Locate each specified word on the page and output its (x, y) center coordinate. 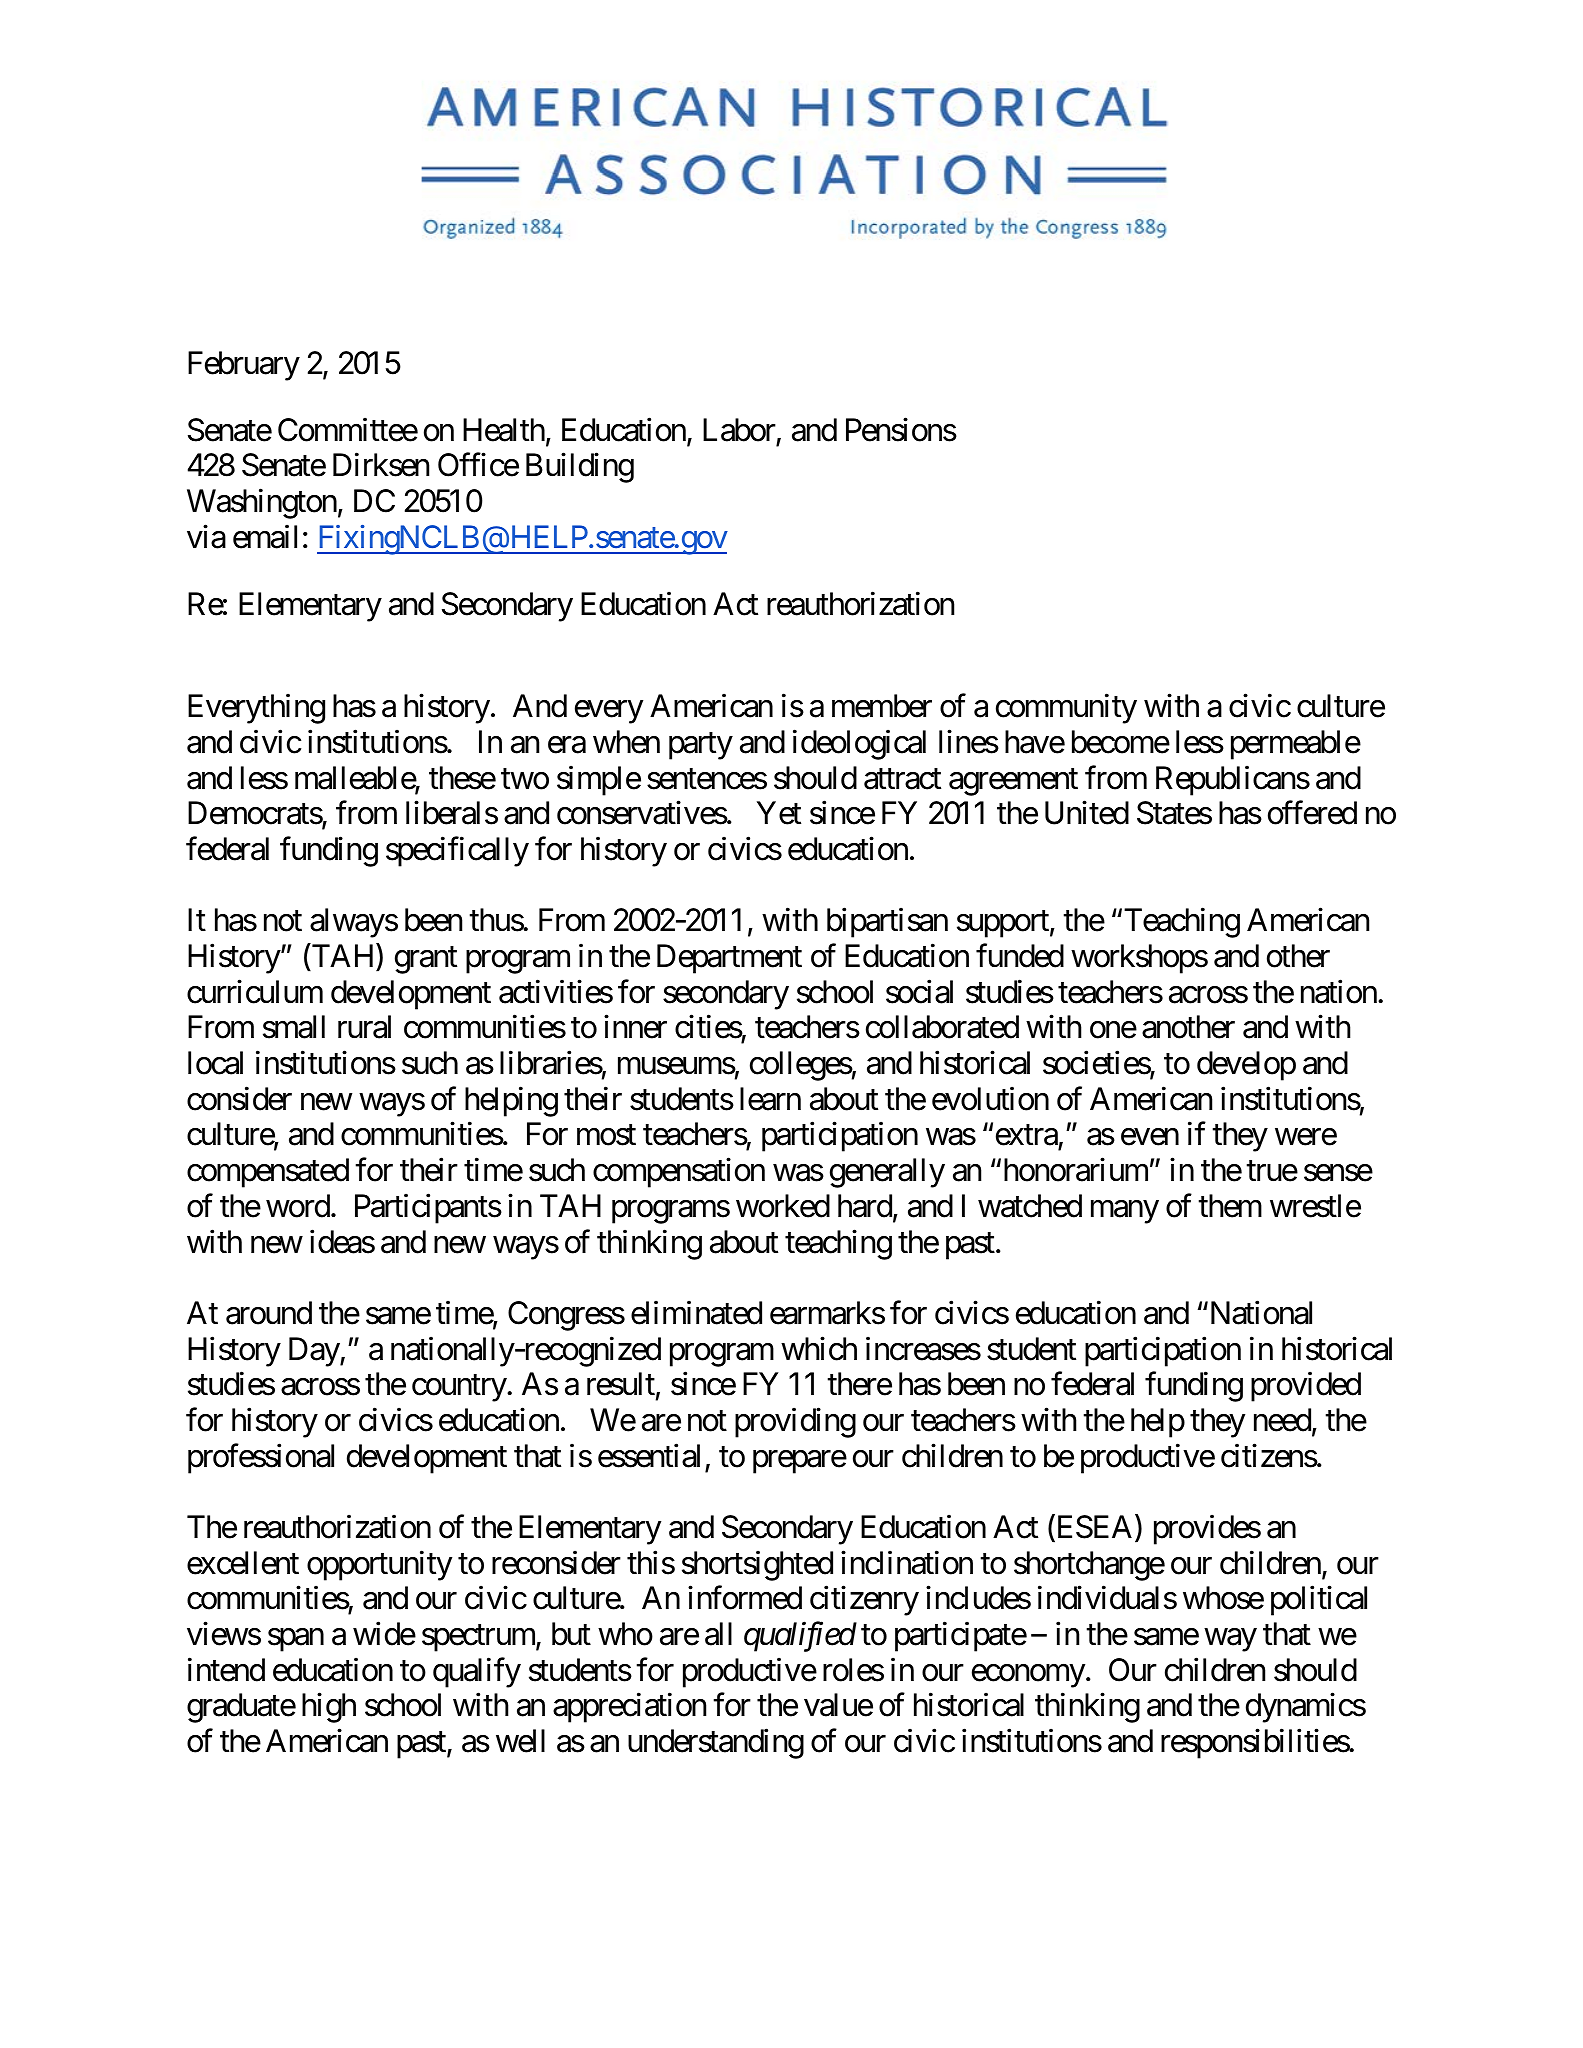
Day (315, 1352)
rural (364, 1027)
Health (504, 430)
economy (1028, 1676)
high (329, 1708)
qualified (800, 1637)
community (1066, 709)
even (1150, 1137)
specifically (457, 852)
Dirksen (381, 465)
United (1087, 813)
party (701, 746)
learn (770, 1099)
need (1282, 1420)
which (819, 1348)
